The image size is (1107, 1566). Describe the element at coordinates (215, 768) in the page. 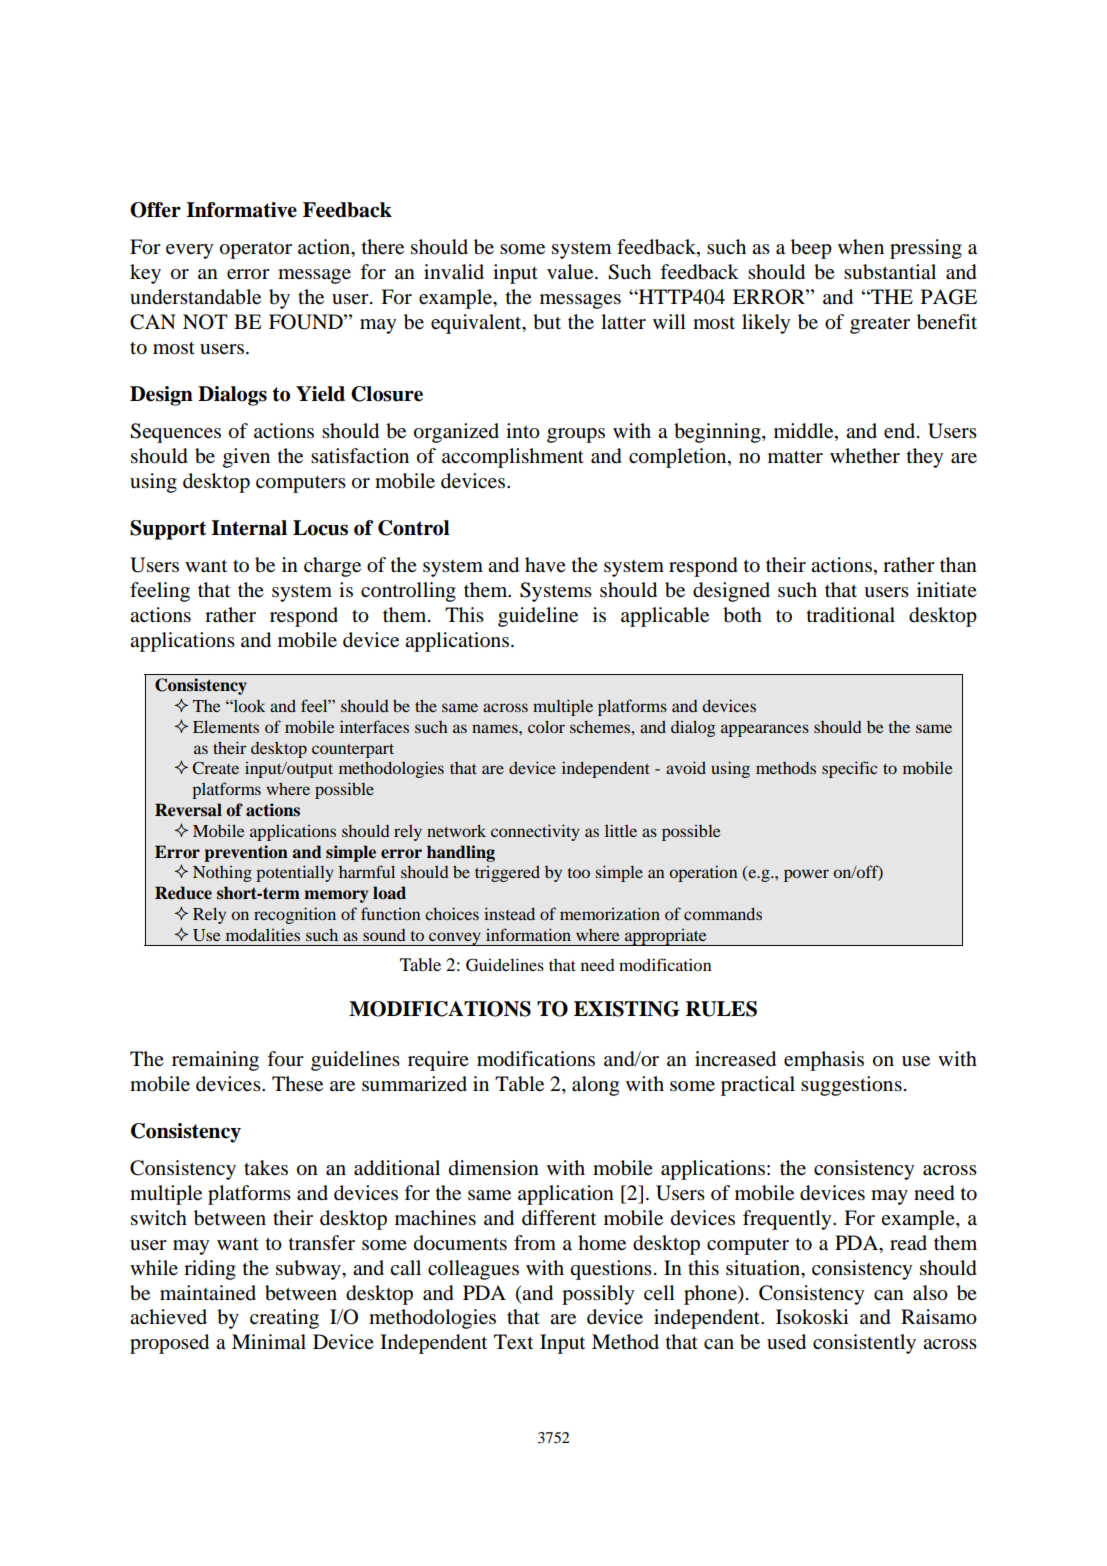

I see `Create` at that location.
